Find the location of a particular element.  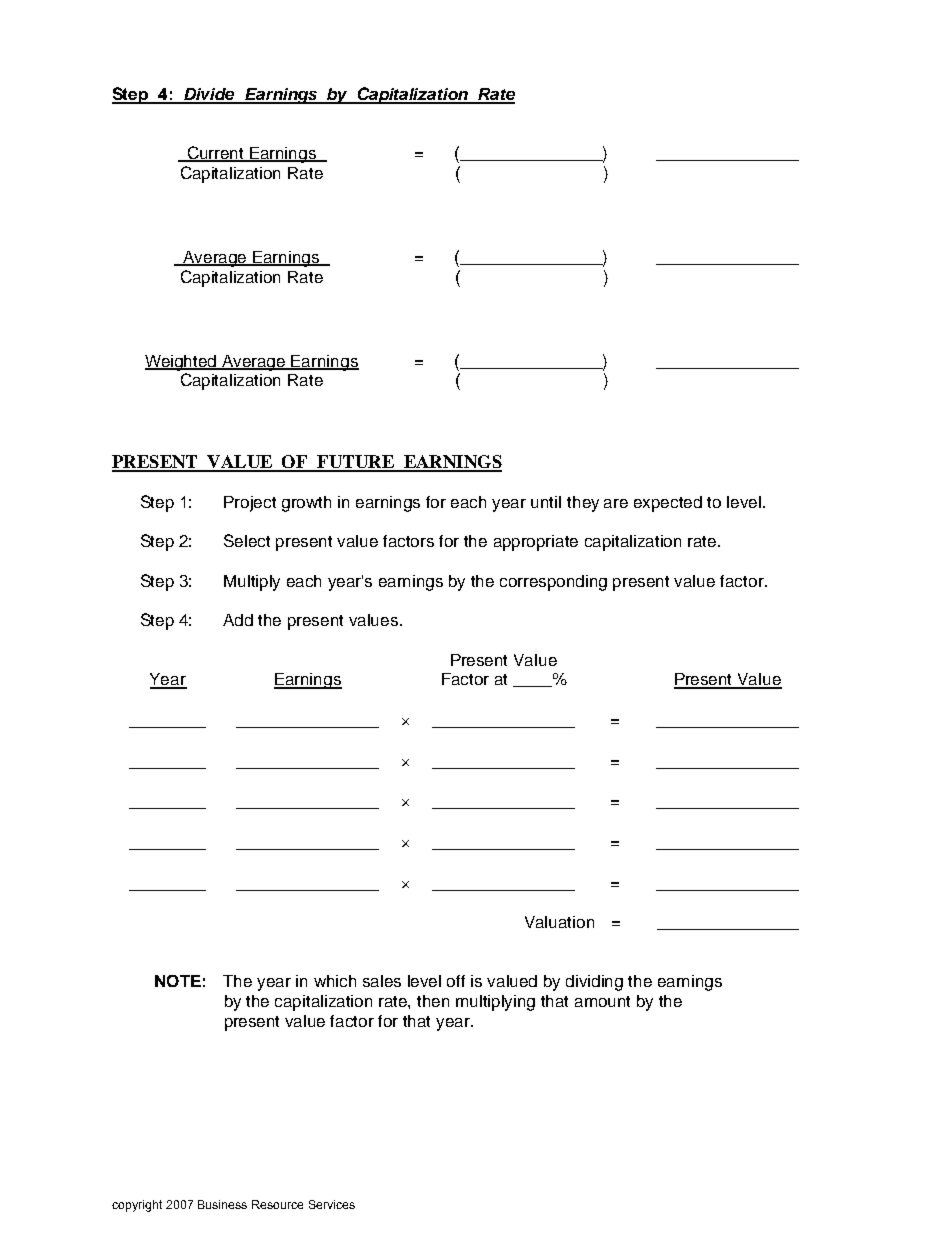

sales is located at coordinates (382, 981).
